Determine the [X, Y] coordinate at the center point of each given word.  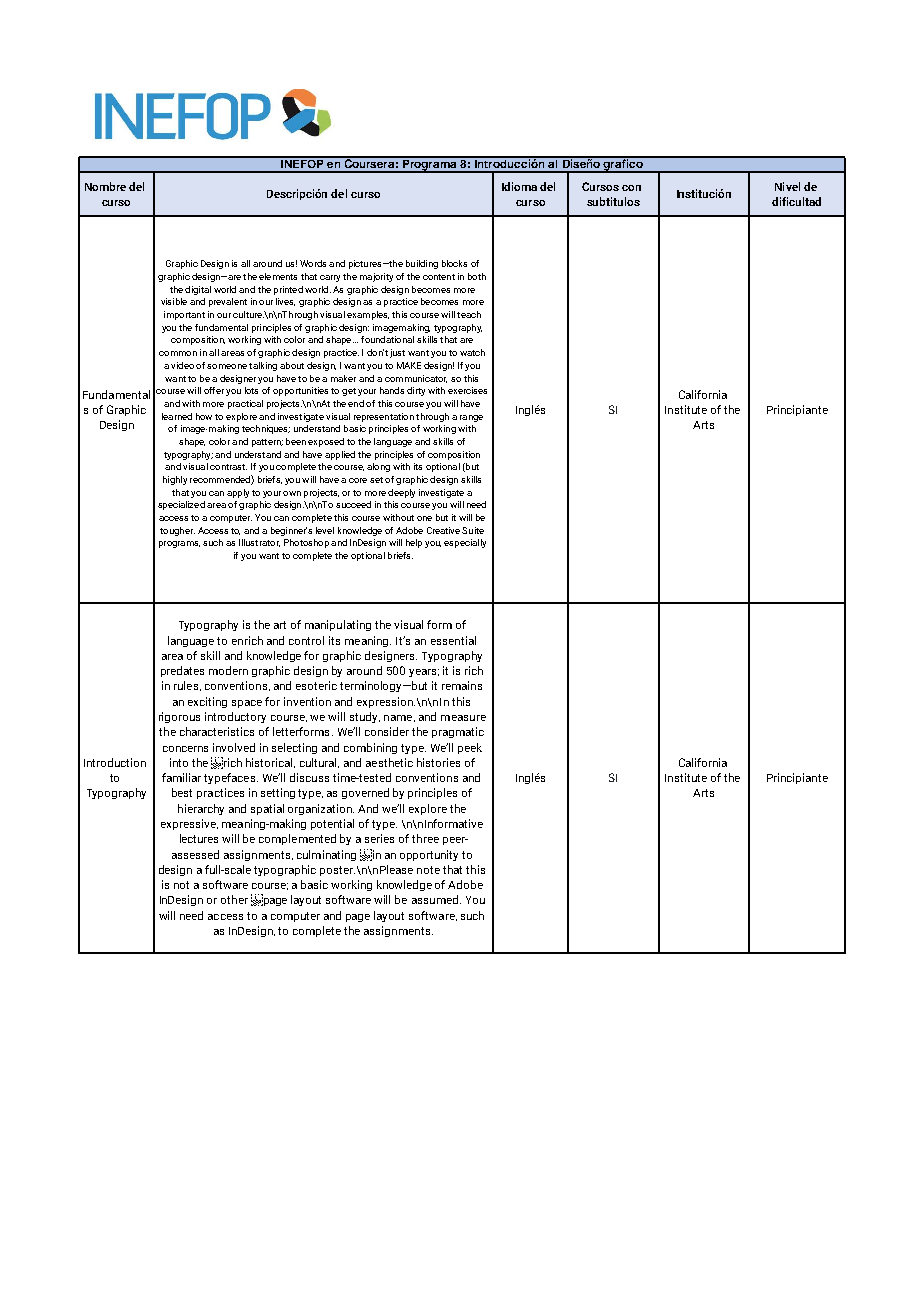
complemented [297, 839]
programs [179, 544]
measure [463, 718]
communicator [416, 379]
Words [313, 263]
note [428, 870]
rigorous [179, 717]
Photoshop [306, 543]
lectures [199, 838]
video [182, 365]
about [292, 365]
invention [307, 701]
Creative [443, 530]
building [422, 264]
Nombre [105, 186]
